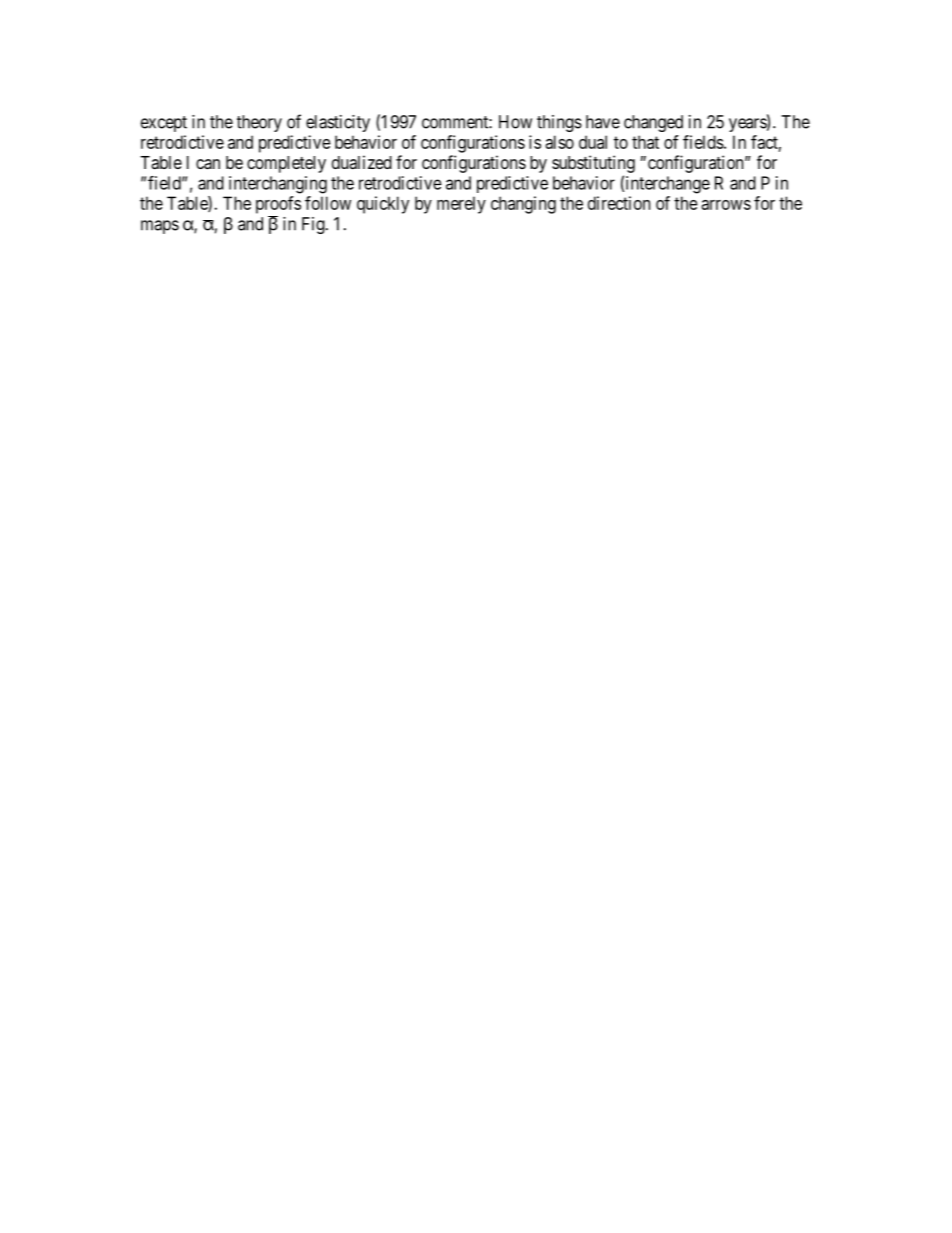  What do you see at coordinates (461, 205) in the image?
I see `merely` at bounding box center [461, 205].
